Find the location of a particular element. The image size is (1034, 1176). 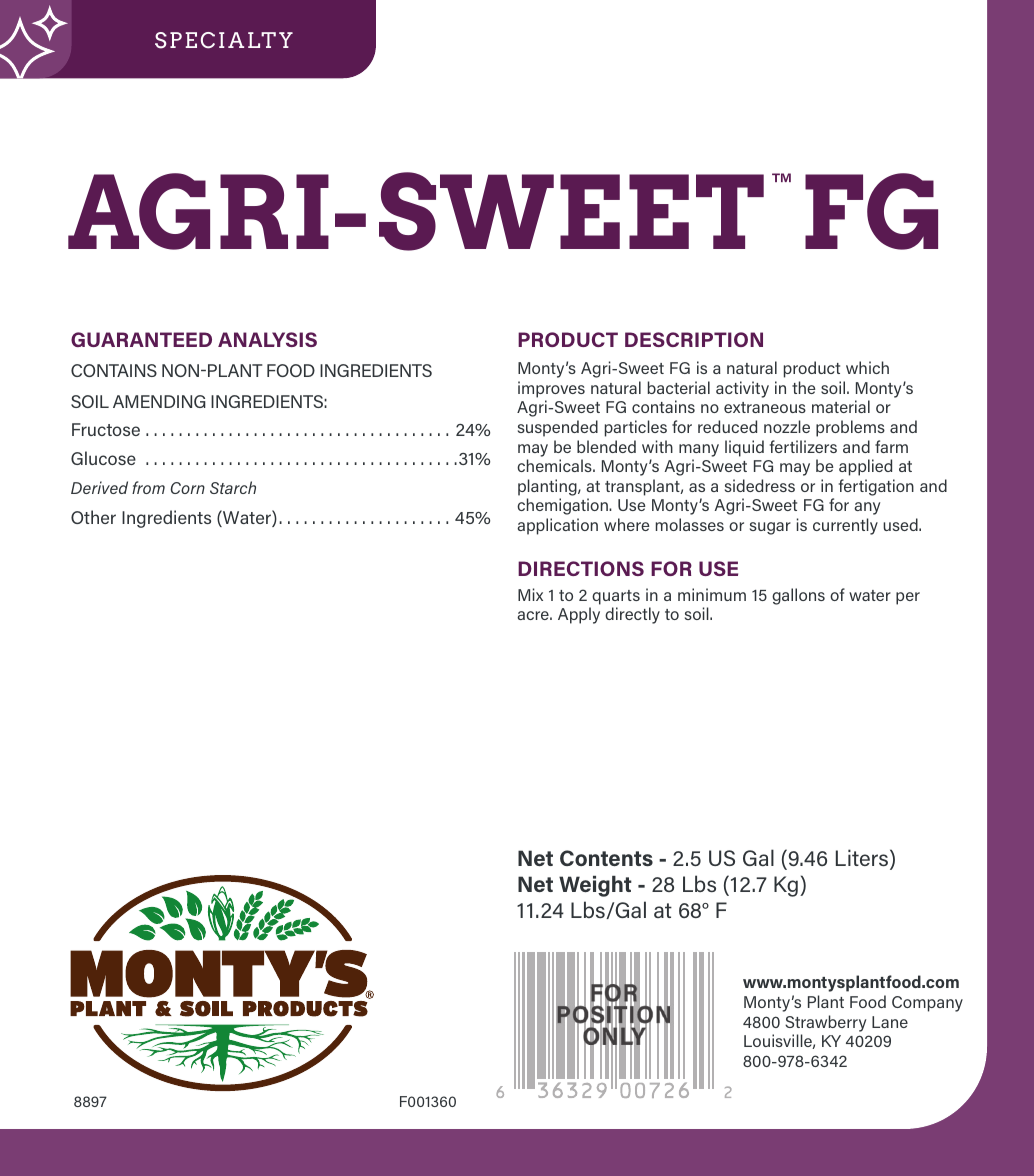

GUARANTEED is located at coordinates (141, 339).
